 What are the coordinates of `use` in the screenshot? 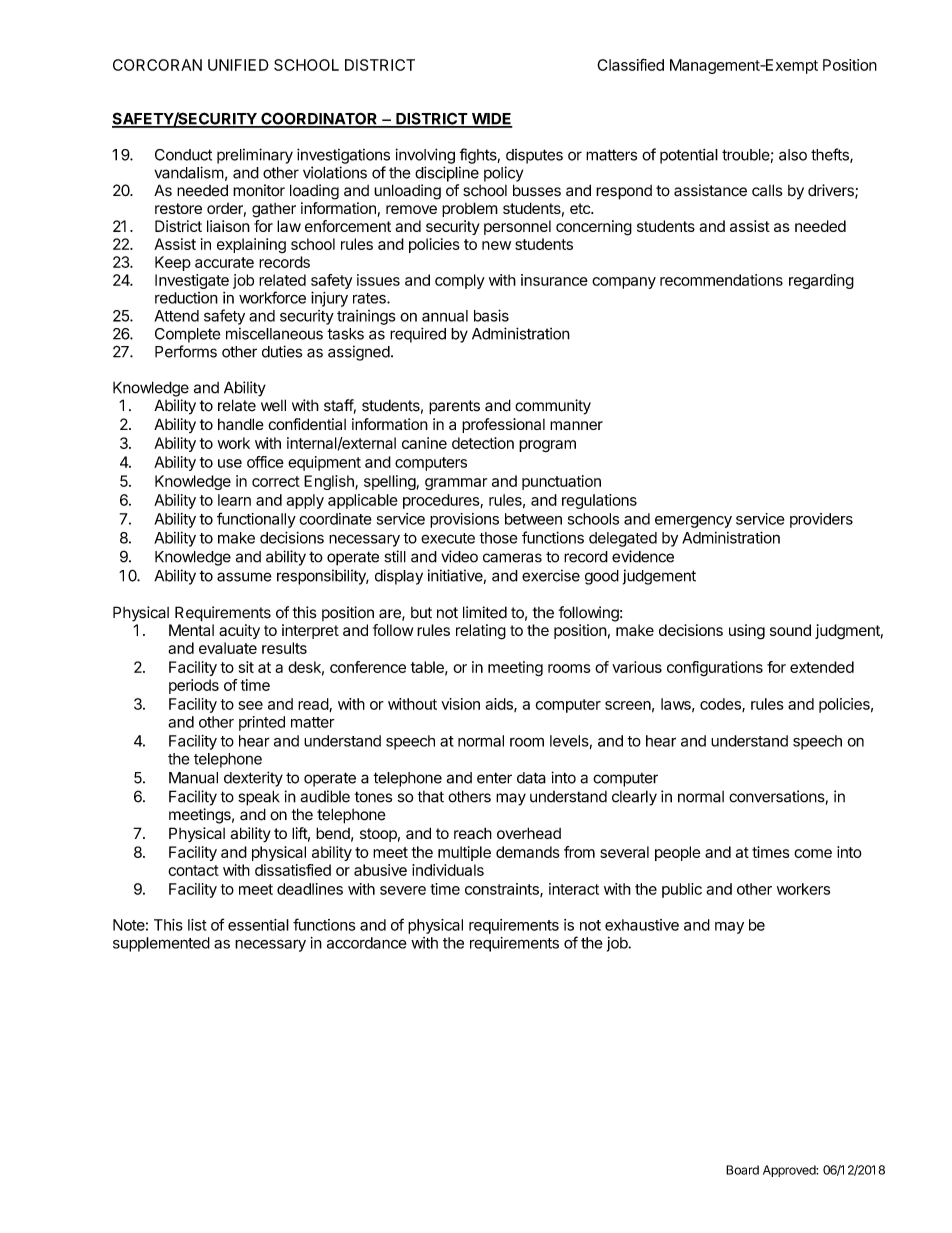 It's located at (230, 463).
